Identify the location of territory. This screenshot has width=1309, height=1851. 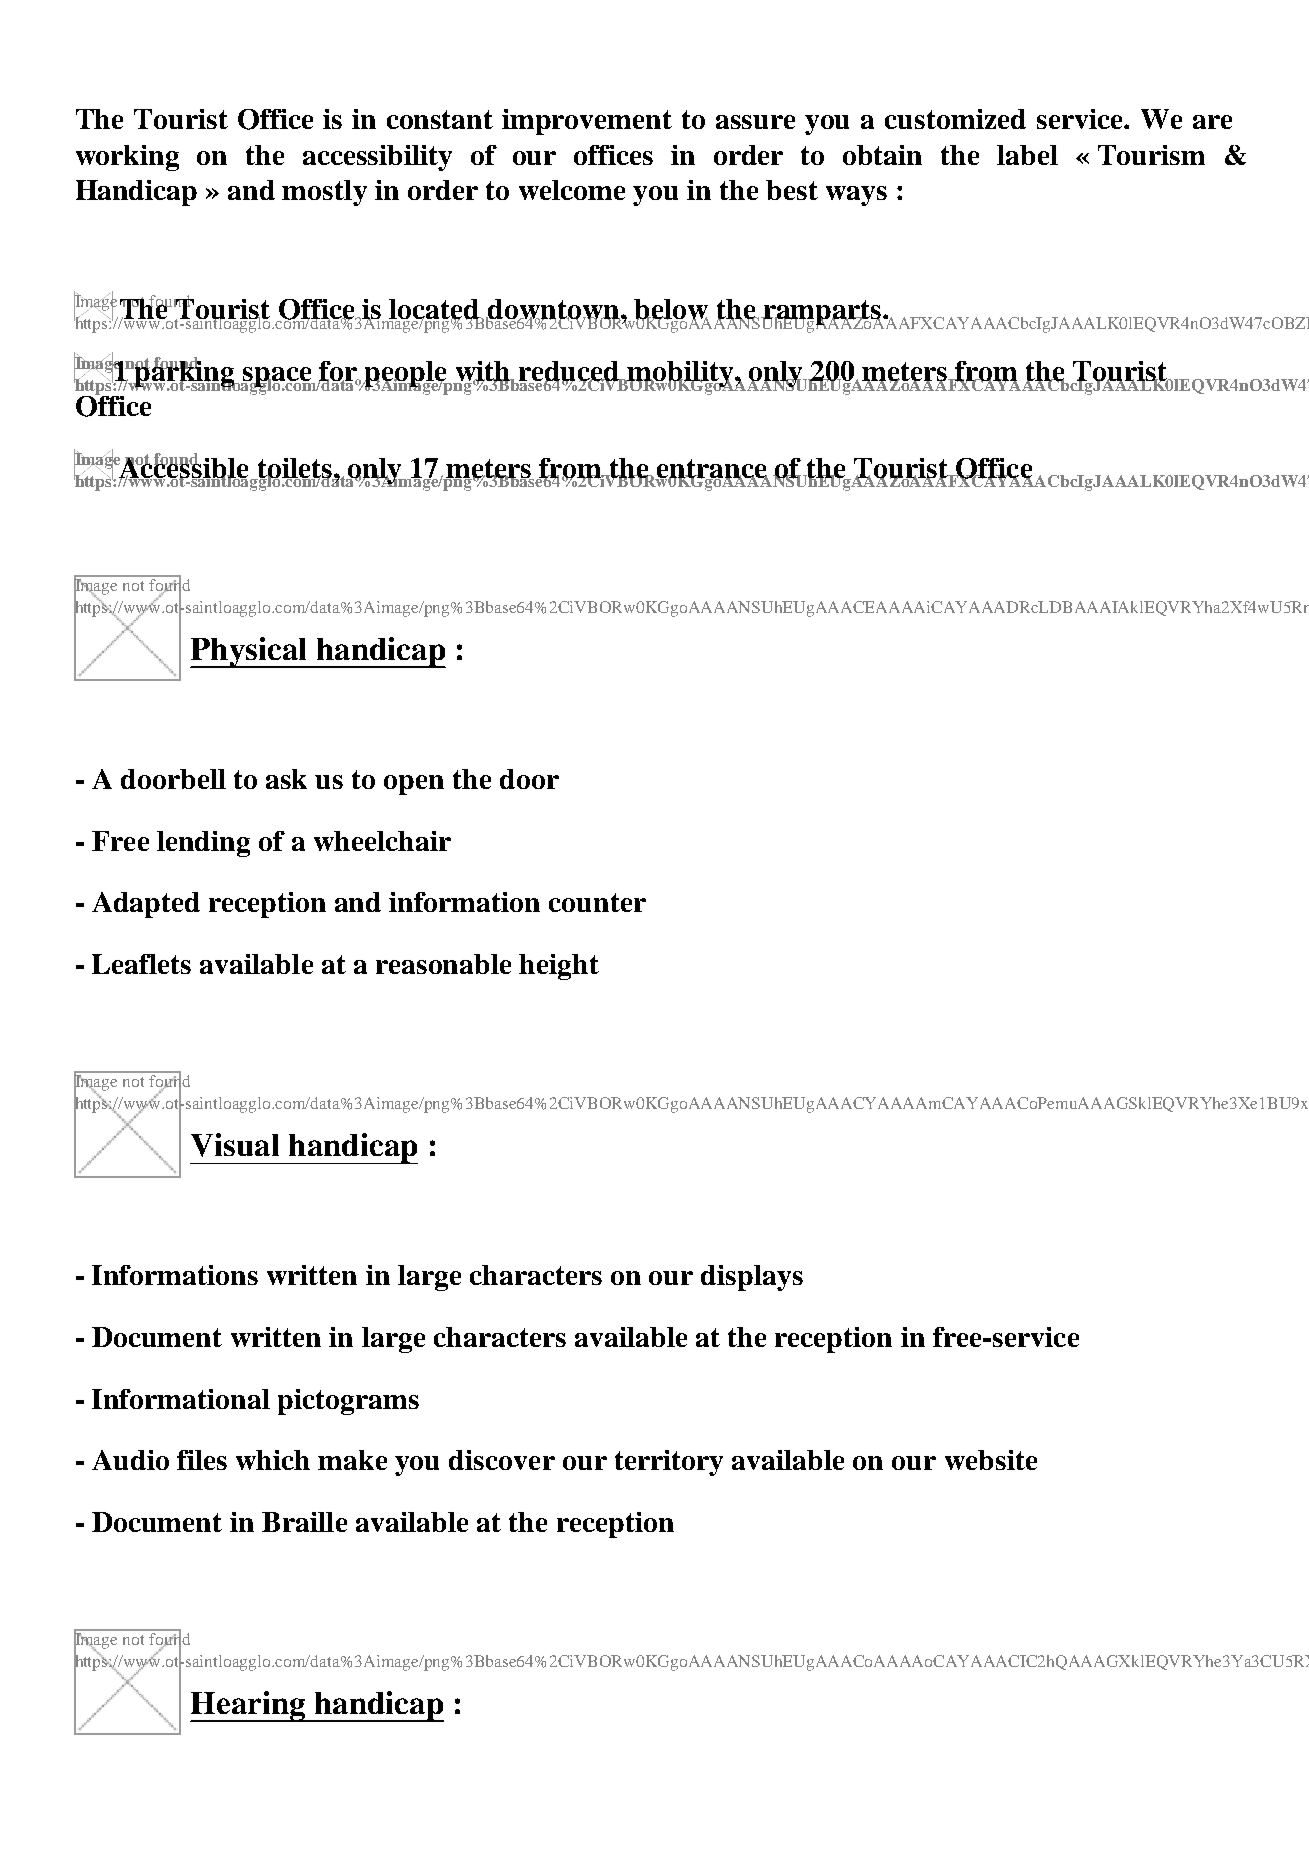
(669, 1463).
